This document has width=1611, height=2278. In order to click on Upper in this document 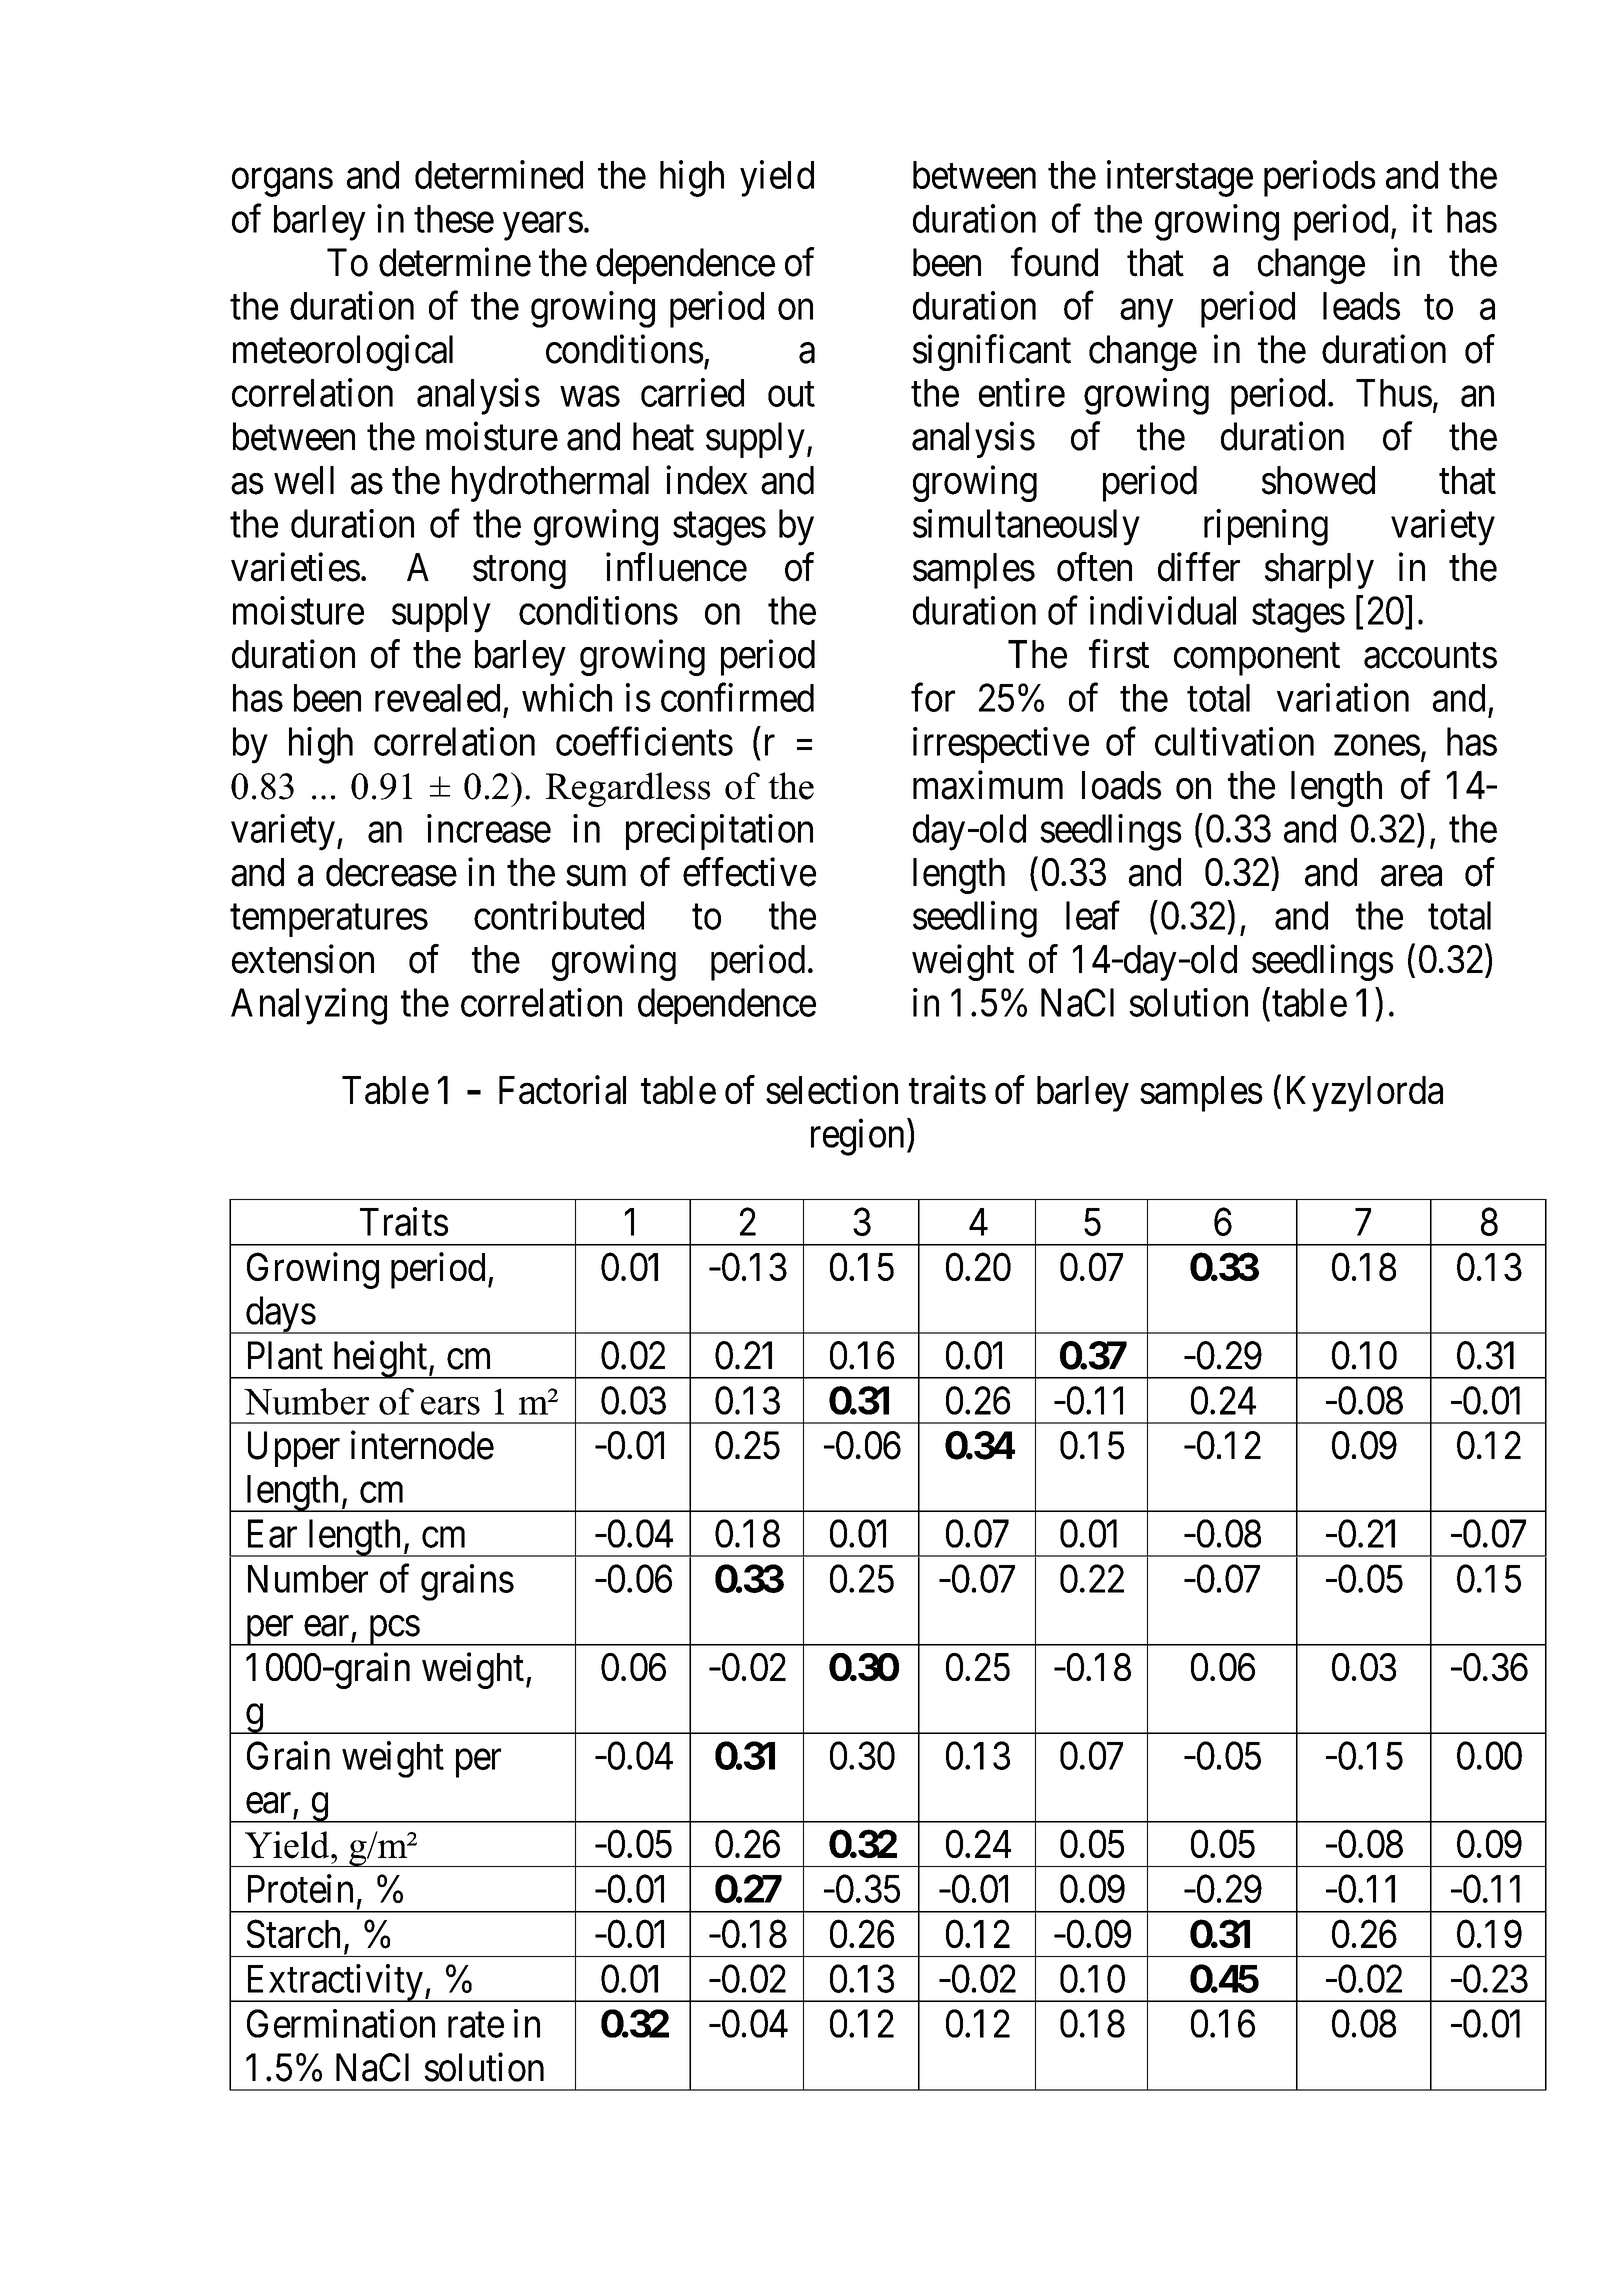, I will do `click(294, 1449)`.
